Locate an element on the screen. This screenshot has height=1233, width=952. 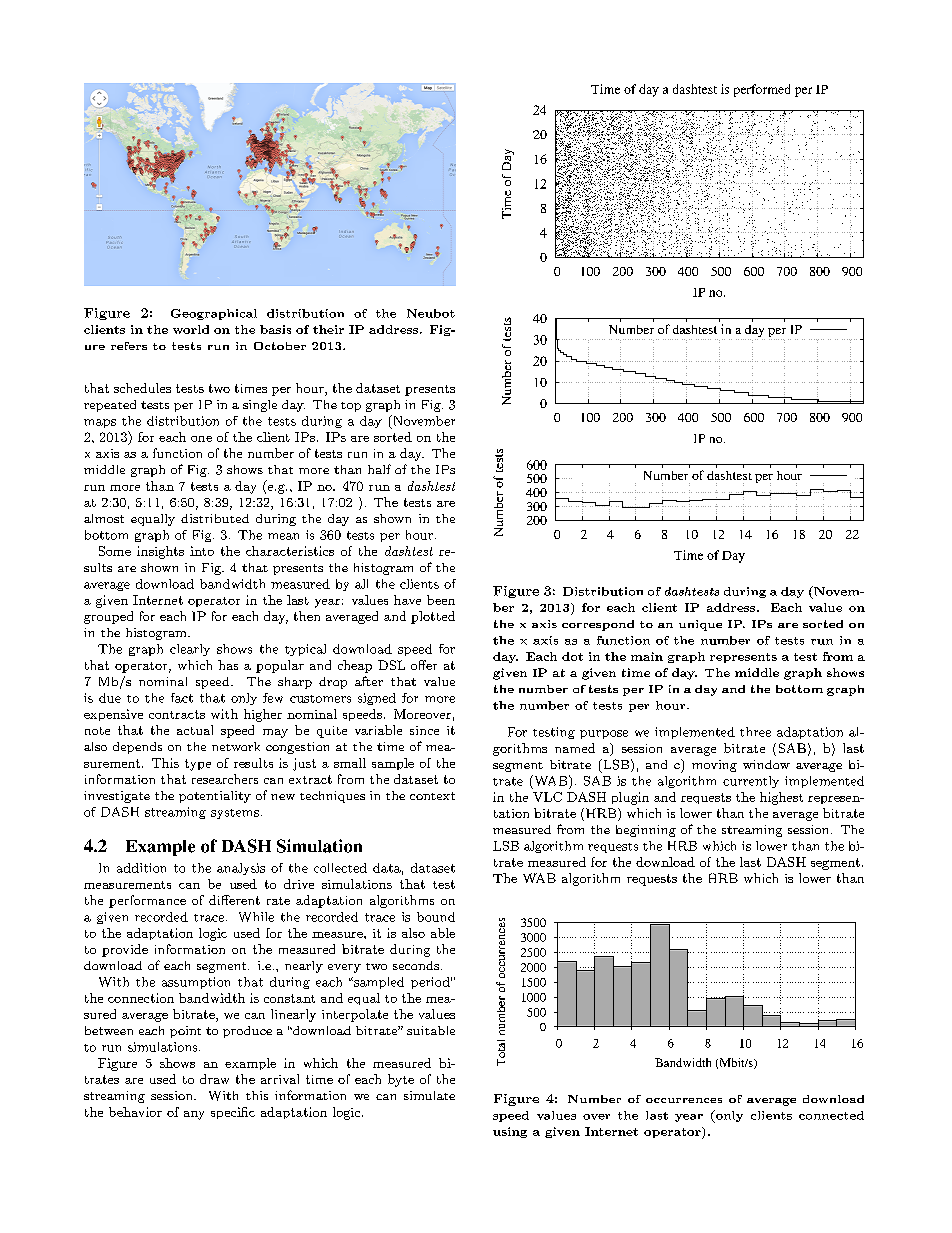
their is located at coordinates (328, 329).
